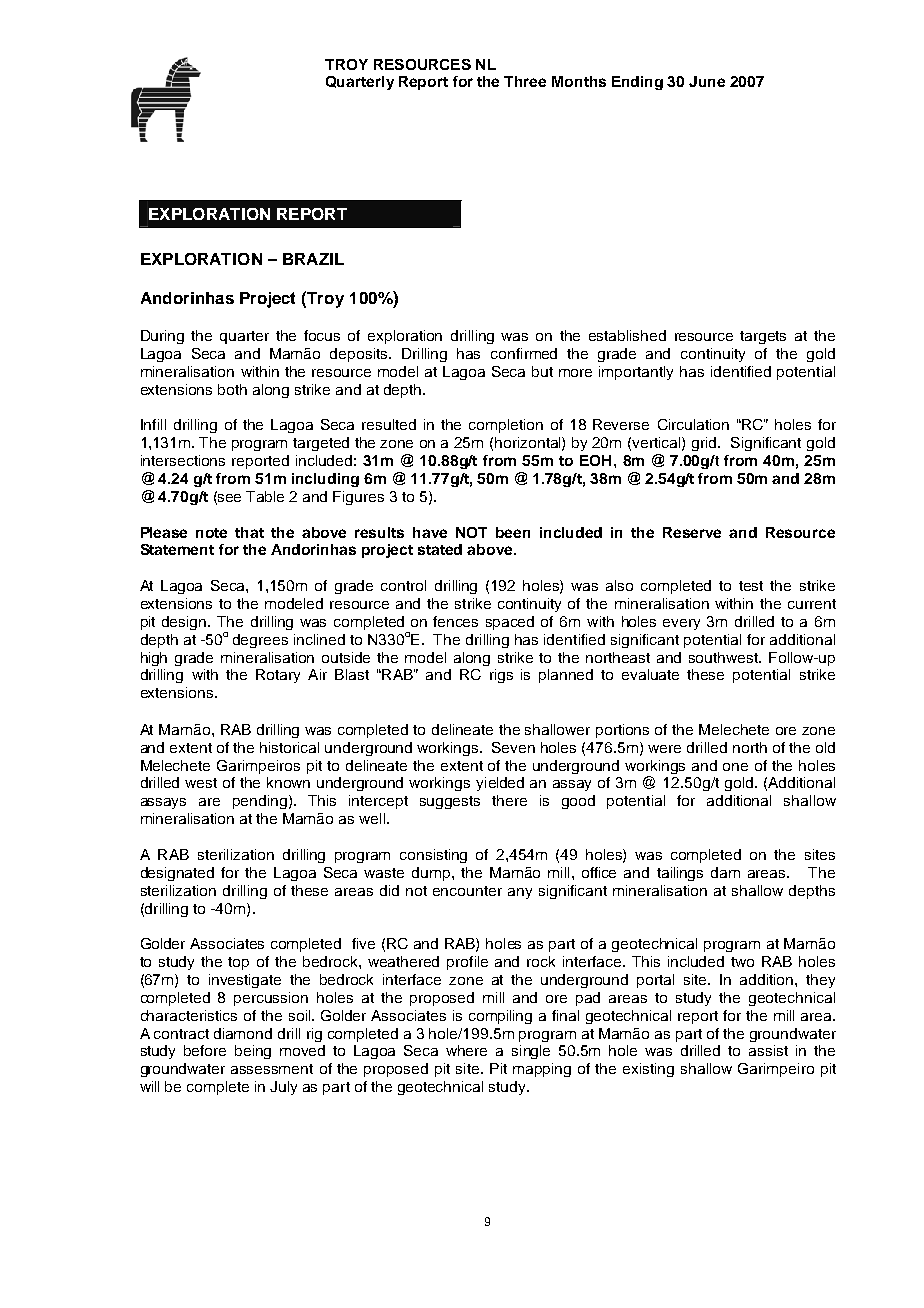 The height and width of the screenshot is (1308, 924). I want to click on BRAZIL, so click(313, 259).
